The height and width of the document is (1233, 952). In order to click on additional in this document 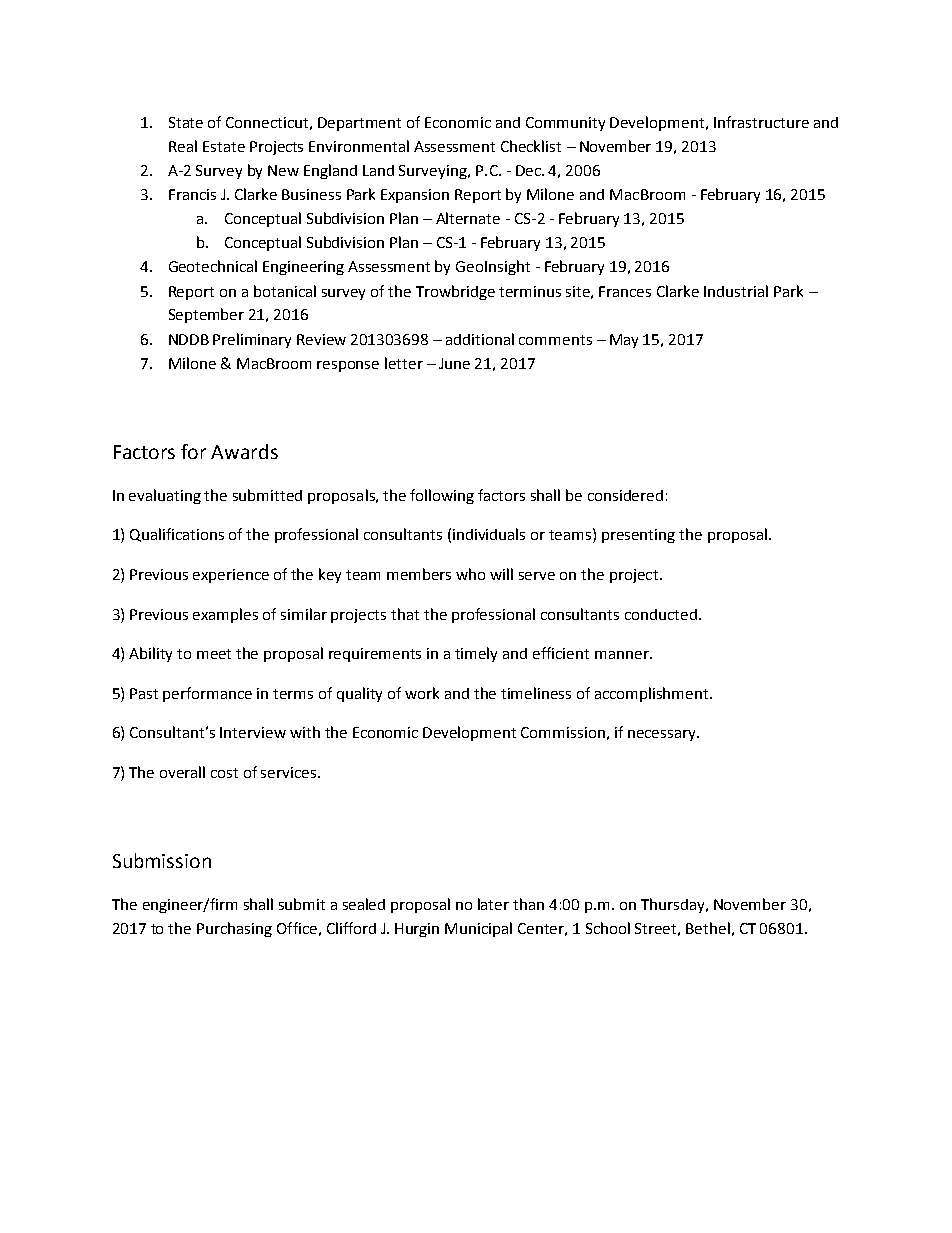, I will do `click(480, 339)`.
